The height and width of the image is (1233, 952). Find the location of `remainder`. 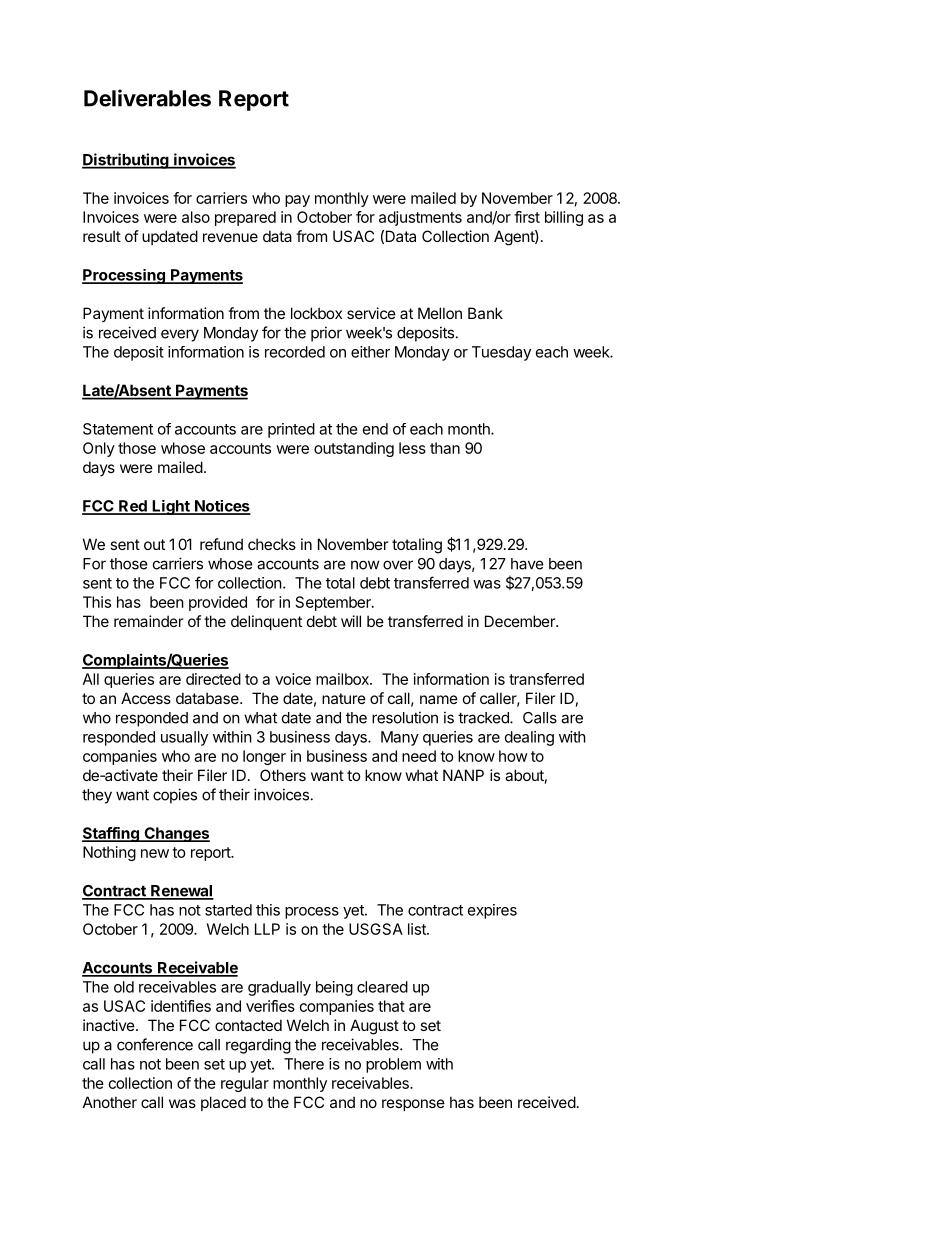

remainder is located at coordinates (148, 621).
